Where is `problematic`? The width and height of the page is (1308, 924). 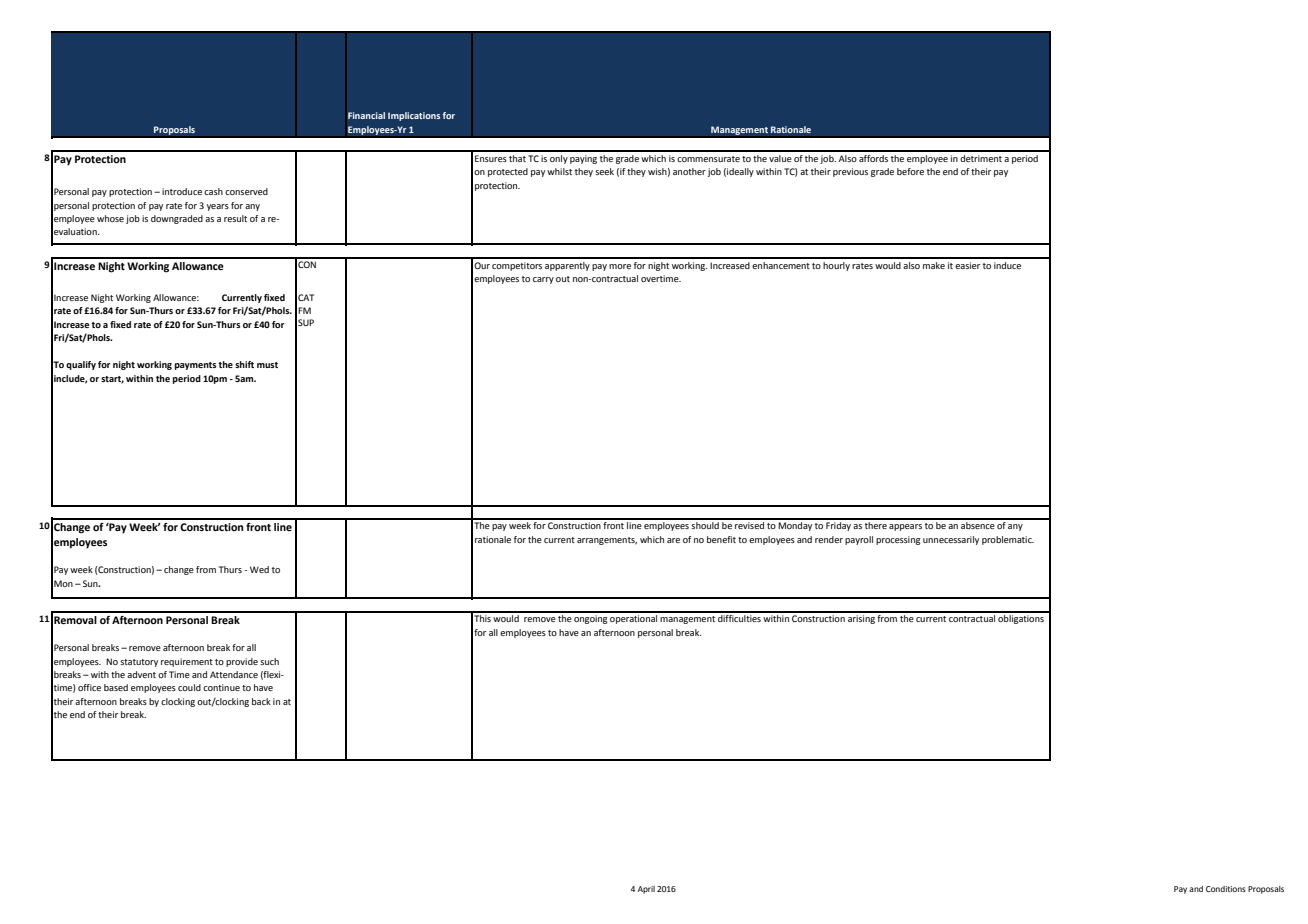
problematic is located at coordinates (1008, 540).
